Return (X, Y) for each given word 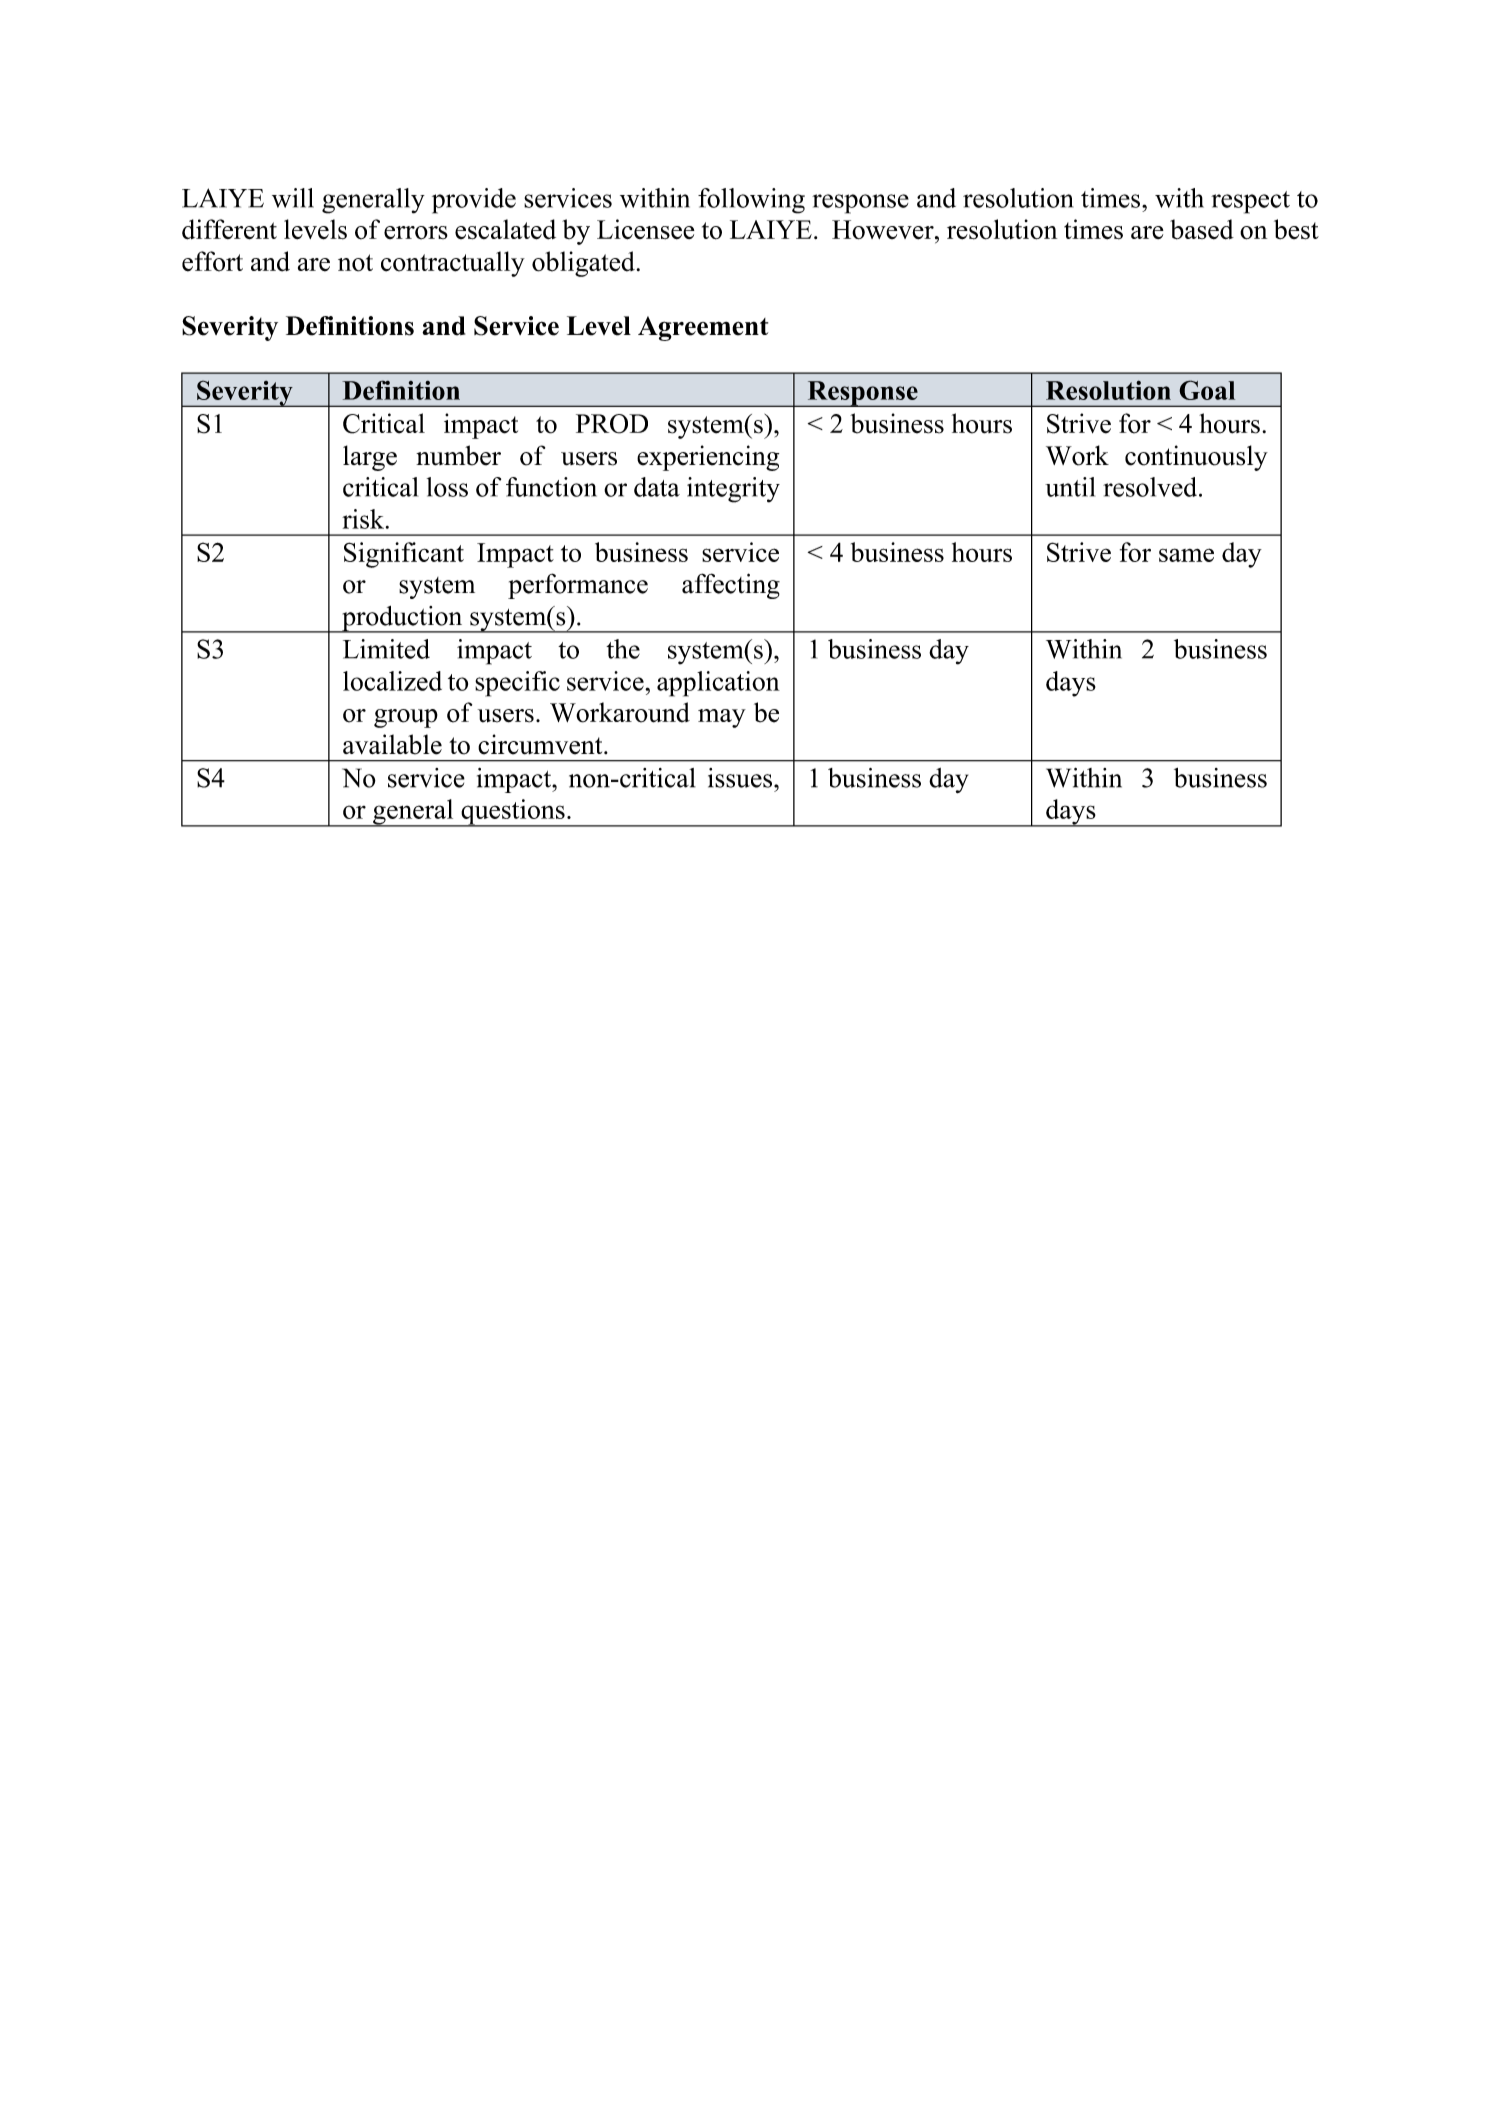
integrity (733, 490)
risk (363, 519)
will (293, 198)
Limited (386, 649)
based (1202, 229)
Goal (1207, 390)
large (370, 458)
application (718, 684)
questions (513, 813)
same (1186, 555)
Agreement (703, 328)
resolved (1151, 487)
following (751, 201)
